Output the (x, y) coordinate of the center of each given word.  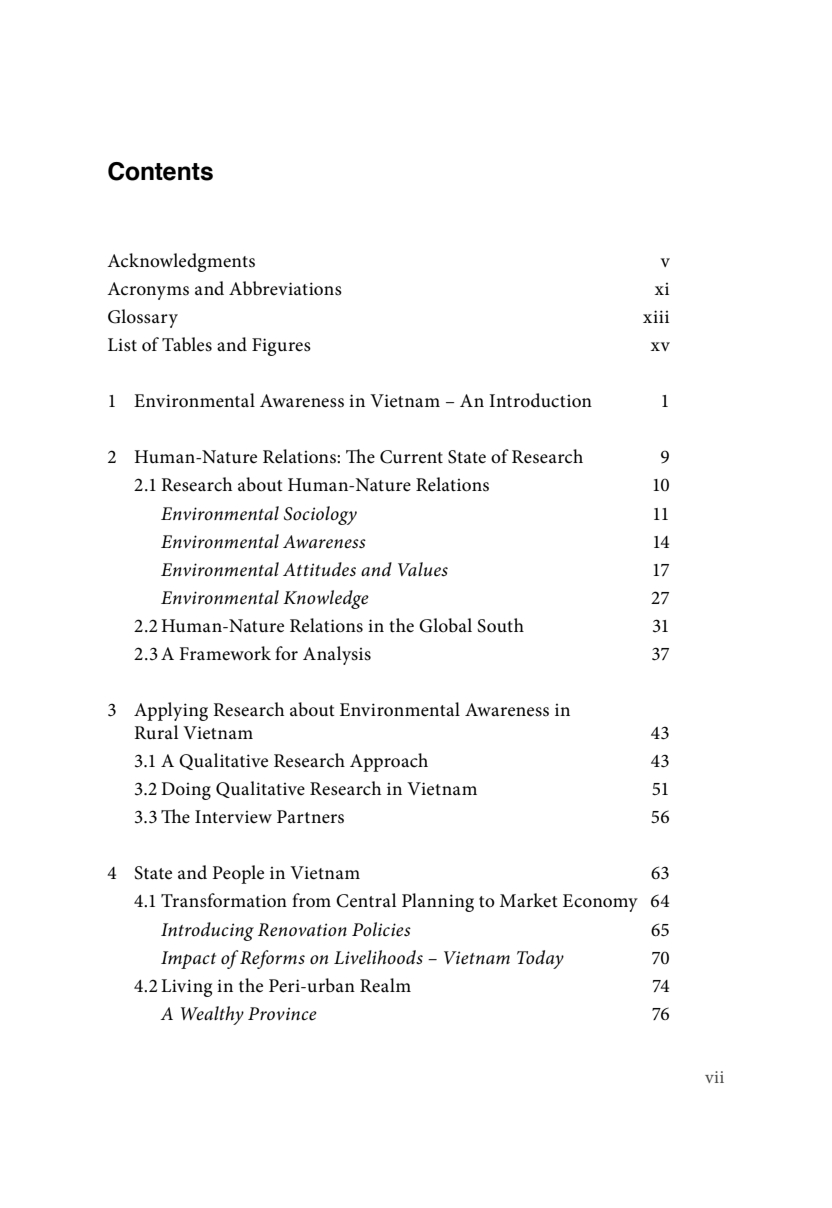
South (500, 625)
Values (423, 569)
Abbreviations (285, 288)
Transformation (224, 900)
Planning (438, 902)
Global (445, 625)
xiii (656, 316)
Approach (389, 762)
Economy (600, 903)
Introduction (540, 400)
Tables (187, 344)
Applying (171, 711)
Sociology (320, 515)
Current (411, 457)
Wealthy (212, 1015)
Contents (160, 171)
